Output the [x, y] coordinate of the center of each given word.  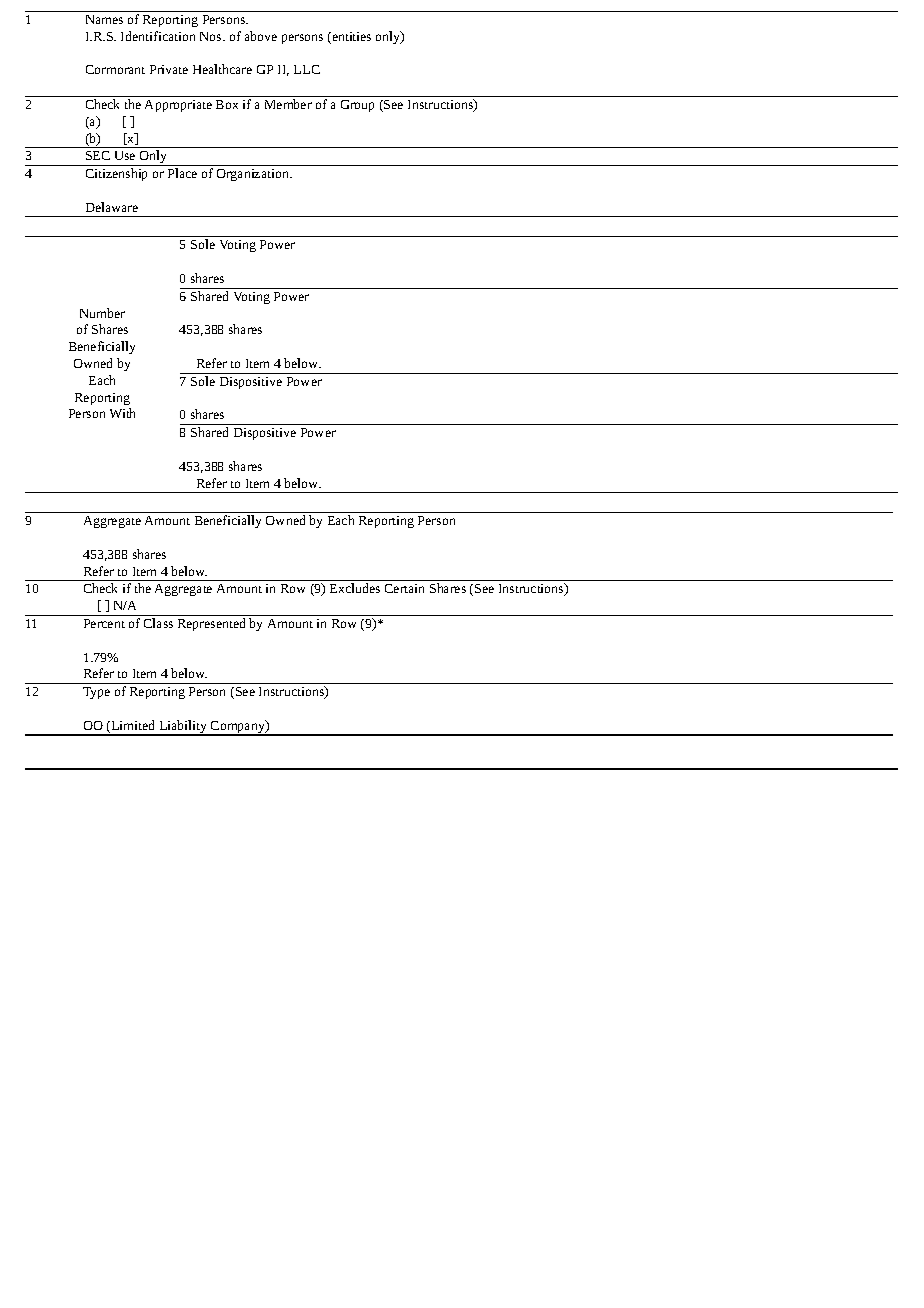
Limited [131, 726]
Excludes [355, 588]
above [261, 36]
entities [350, 38]
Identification [158, 36]
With [122, 413]
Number [102, 313]
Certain [404, 588]
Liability [183, 728]
